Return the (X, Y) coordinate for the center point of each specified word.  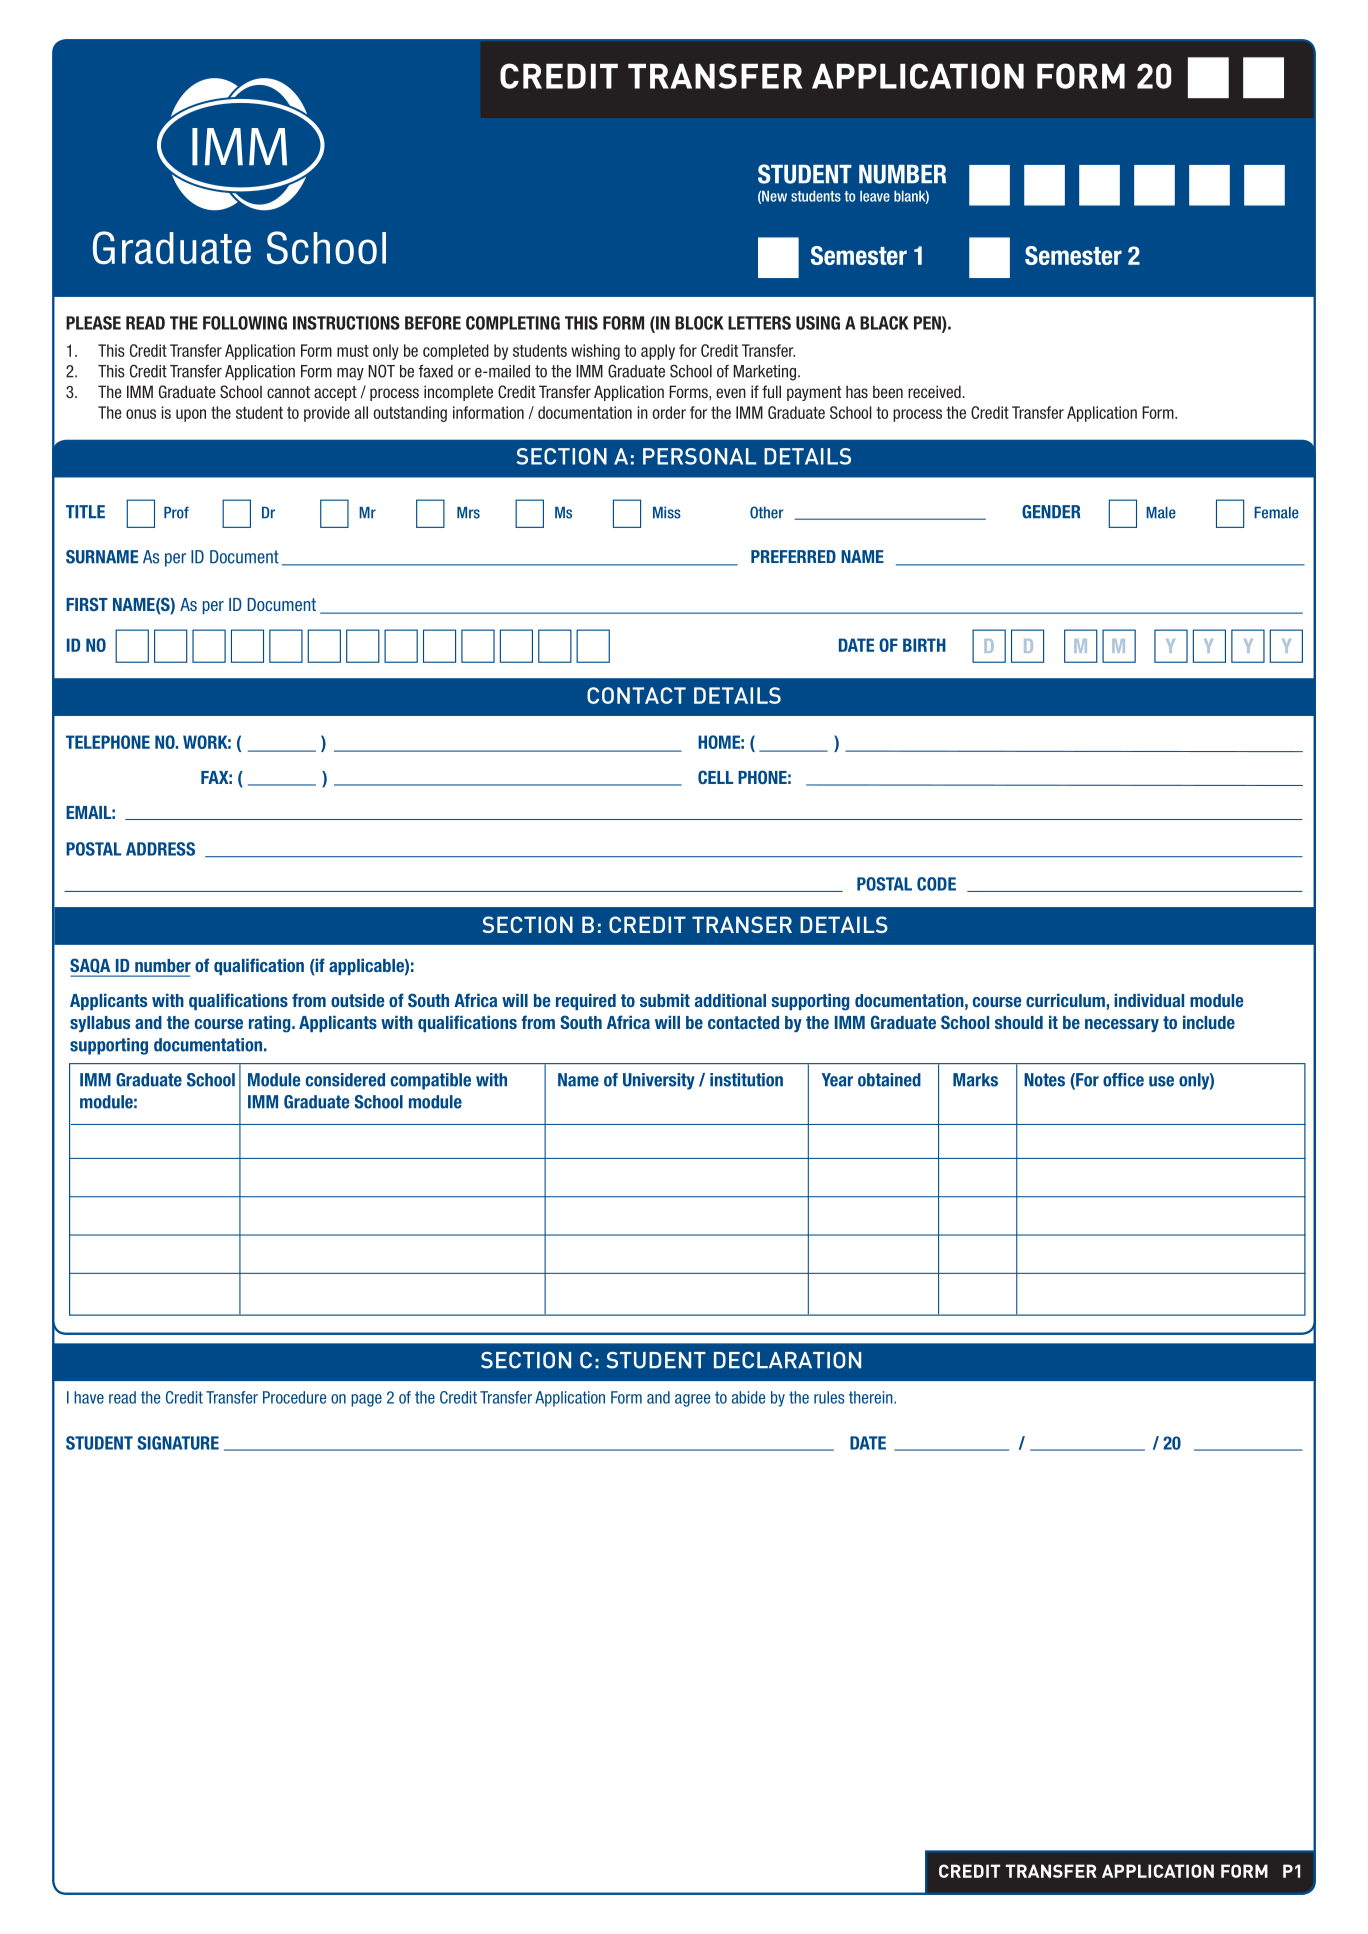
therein (872, 1397)
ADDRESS (160, 849)
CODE (936, 884)
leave (875, 196)
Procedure (294, 1397)
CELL (715, 777)
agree (692, 1400)
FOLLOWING (245, 323)
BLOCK (699, 323)
